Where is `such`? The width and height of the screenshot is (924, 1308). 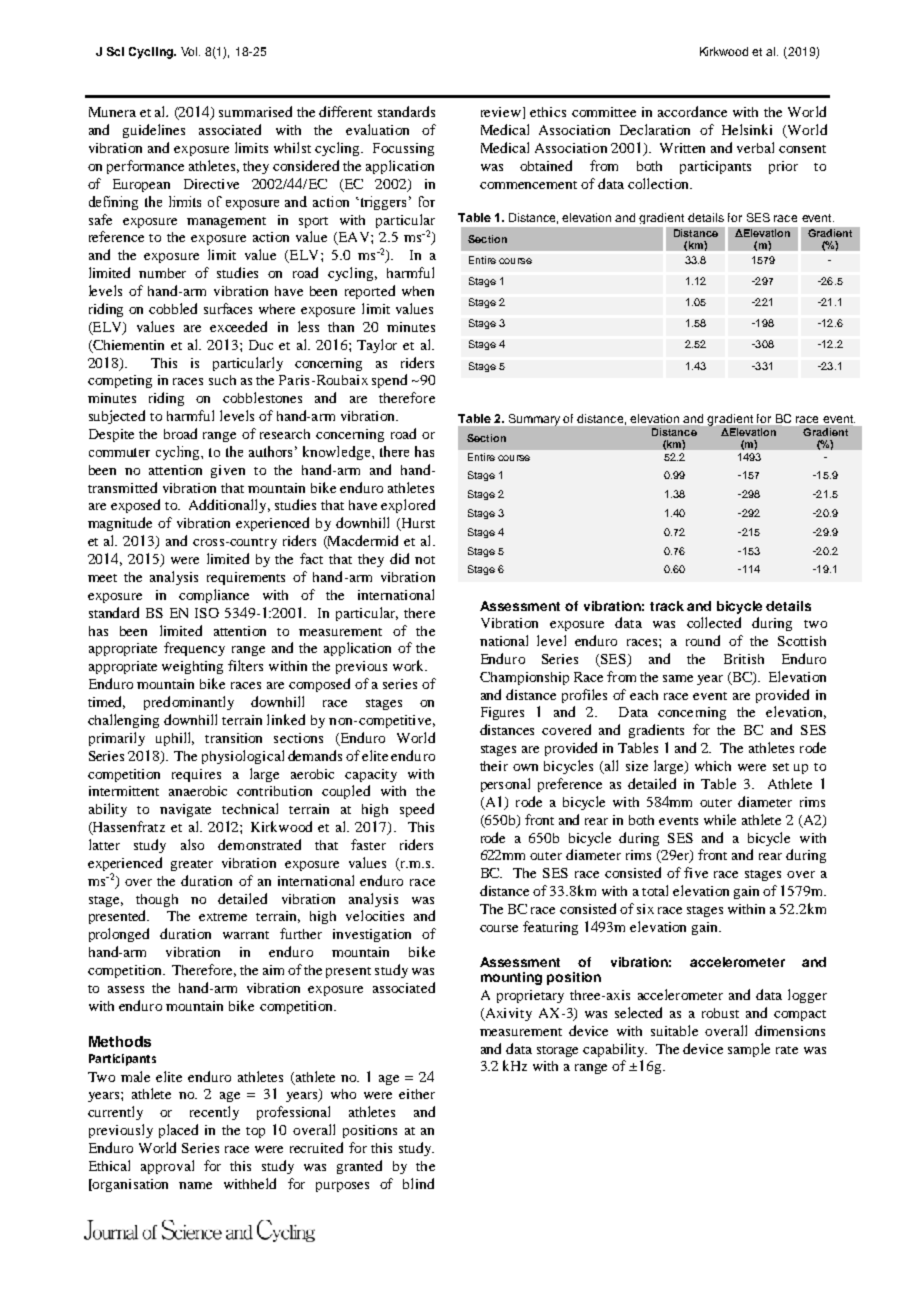 such is located at coordinates (222, 380).
